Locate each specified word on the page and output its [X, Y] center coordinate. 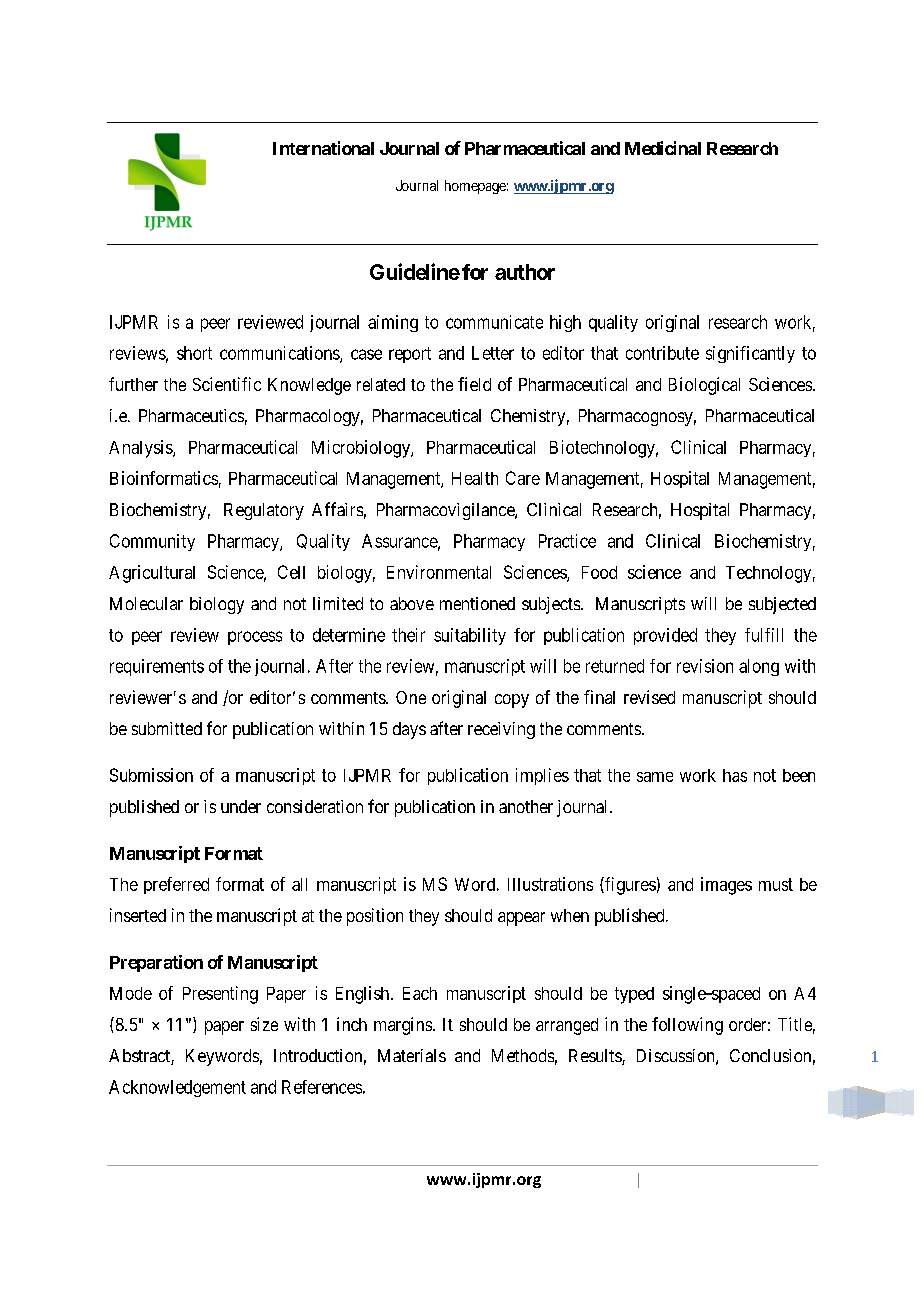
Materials [412, 1055]
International [323, 148]
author [525, 272]
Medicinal [663, 148]
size [264, 1024]
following [687, 1026]
